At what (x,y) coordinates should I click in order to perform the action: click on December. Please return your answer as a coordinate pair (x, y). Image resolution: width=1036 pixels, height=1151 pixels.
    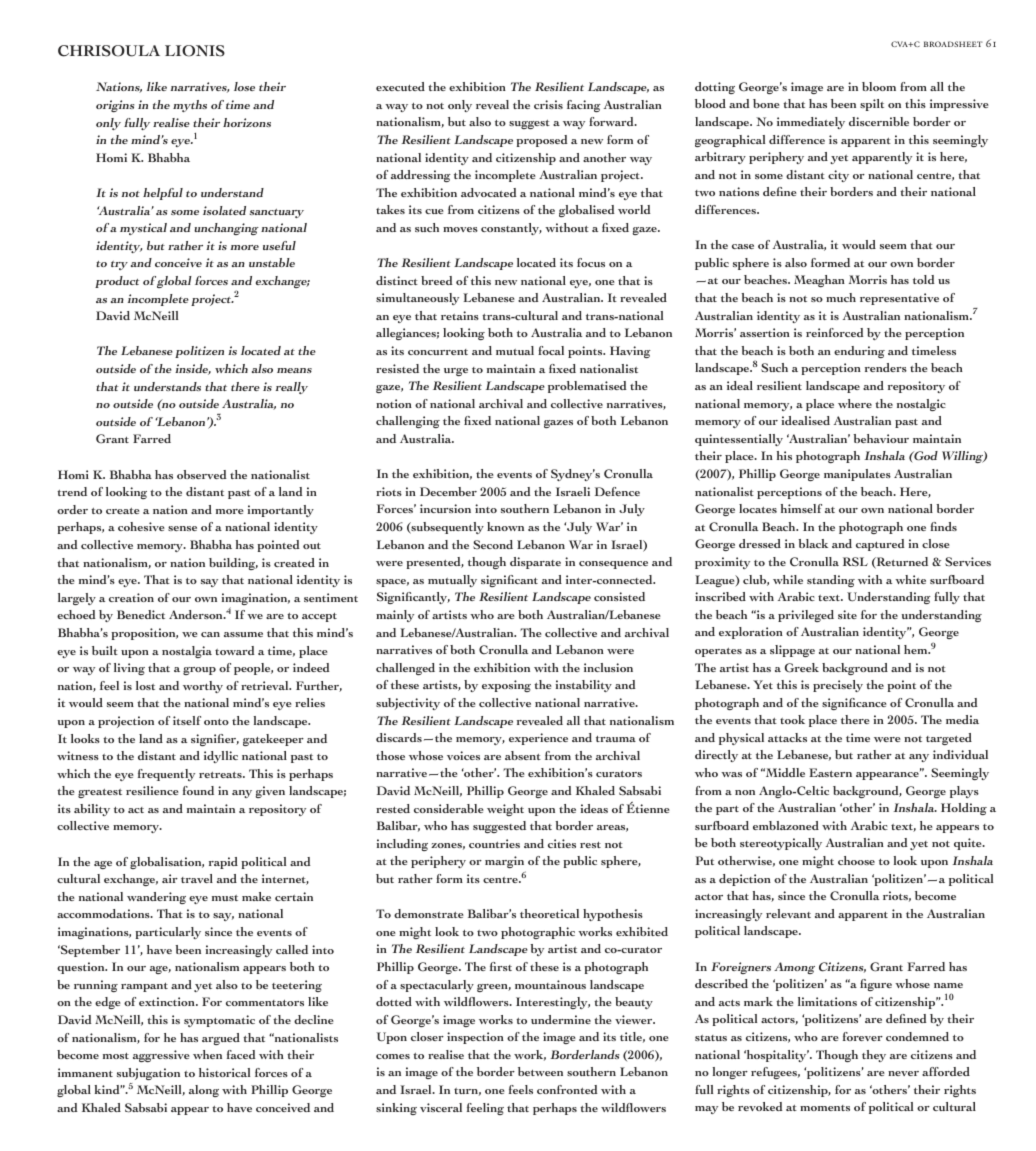
    Looking at the image, I should click on (448, 491).
